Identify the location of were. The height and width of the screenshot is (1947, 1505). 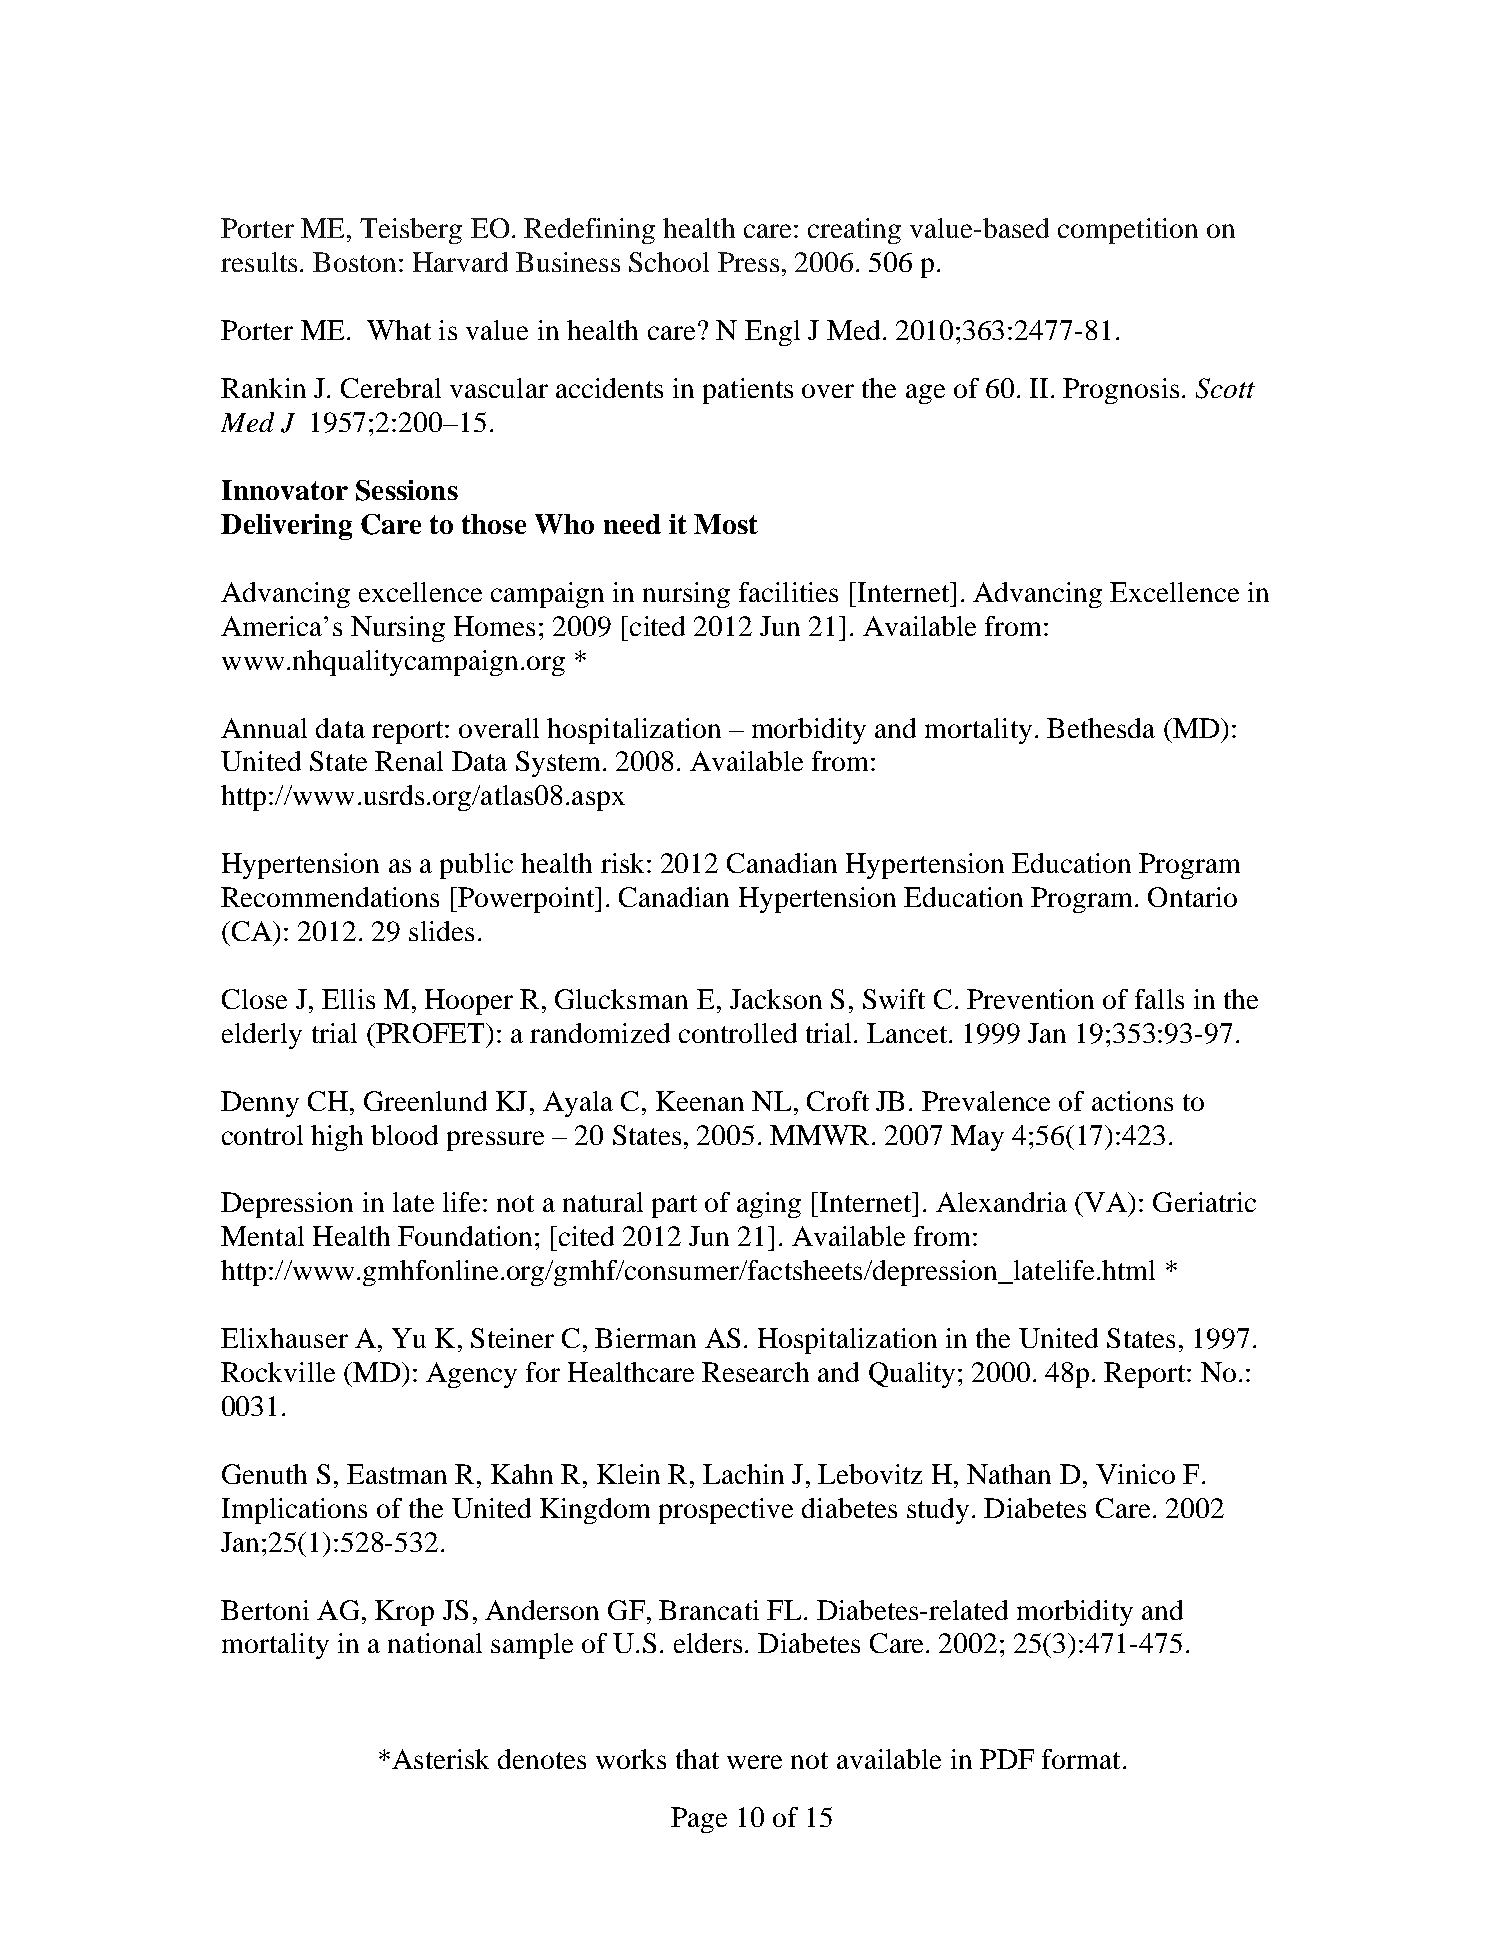
(754, 1762).
